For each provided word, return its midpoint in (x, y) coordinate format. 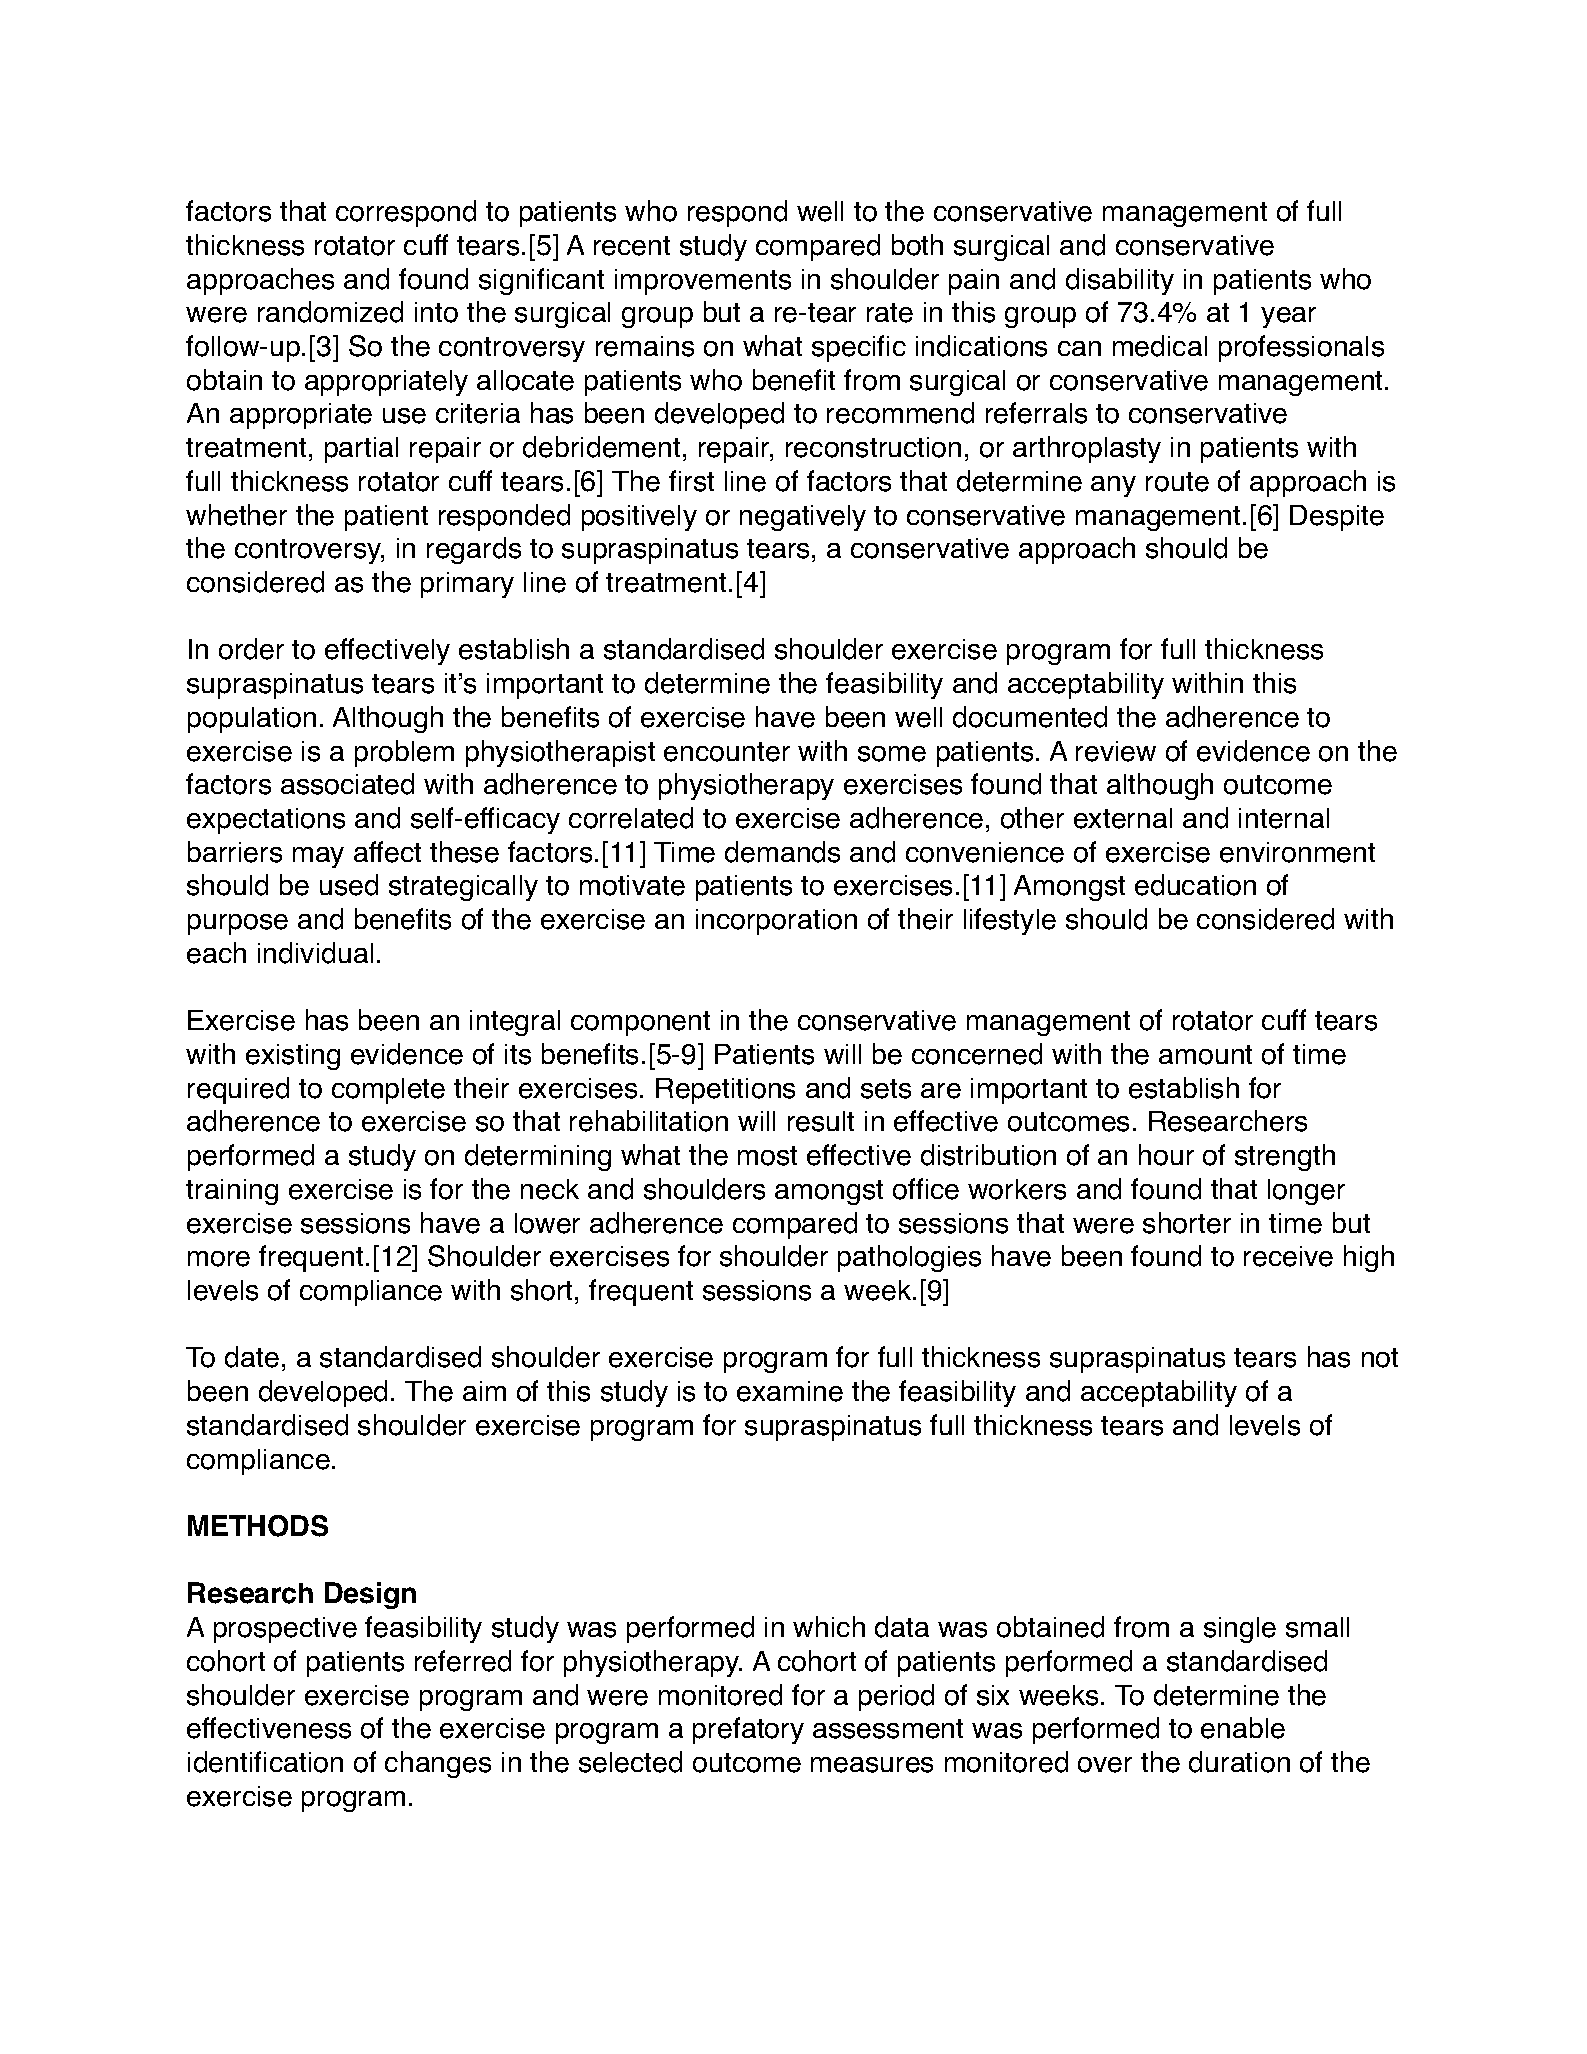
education (1195, 885)
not (1380, 1358)
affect (387, 852)
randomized (330, 312)
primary (467, 585)
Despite (1337, 518)
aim (484, 1391)
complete (388, 1091)
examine (790, 1391)
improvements (703, 282)
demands (782, 852)
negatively (803, 518)
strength (1285, 1157)
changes (438, 1764)
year (1288, 317)
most (767, 1156)
